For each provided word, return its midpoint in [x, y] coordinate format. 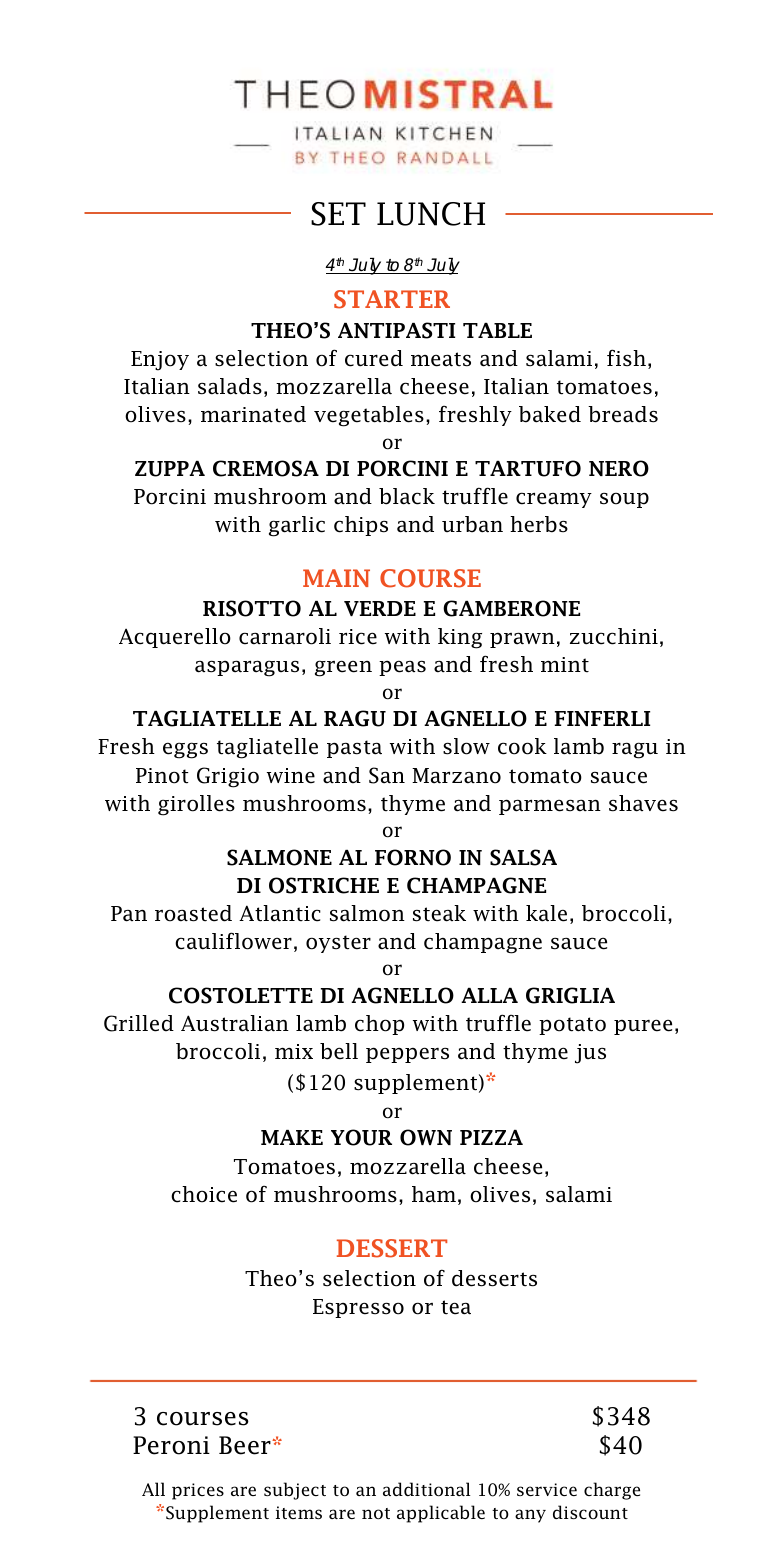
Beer [246, 1445]
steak [439, 913]
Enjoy [160, 361]
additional [427, 1489]
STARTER [392, 299]
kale [546, 913]
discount [590, 1512]
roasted [193, 913]
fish [626, 358]
